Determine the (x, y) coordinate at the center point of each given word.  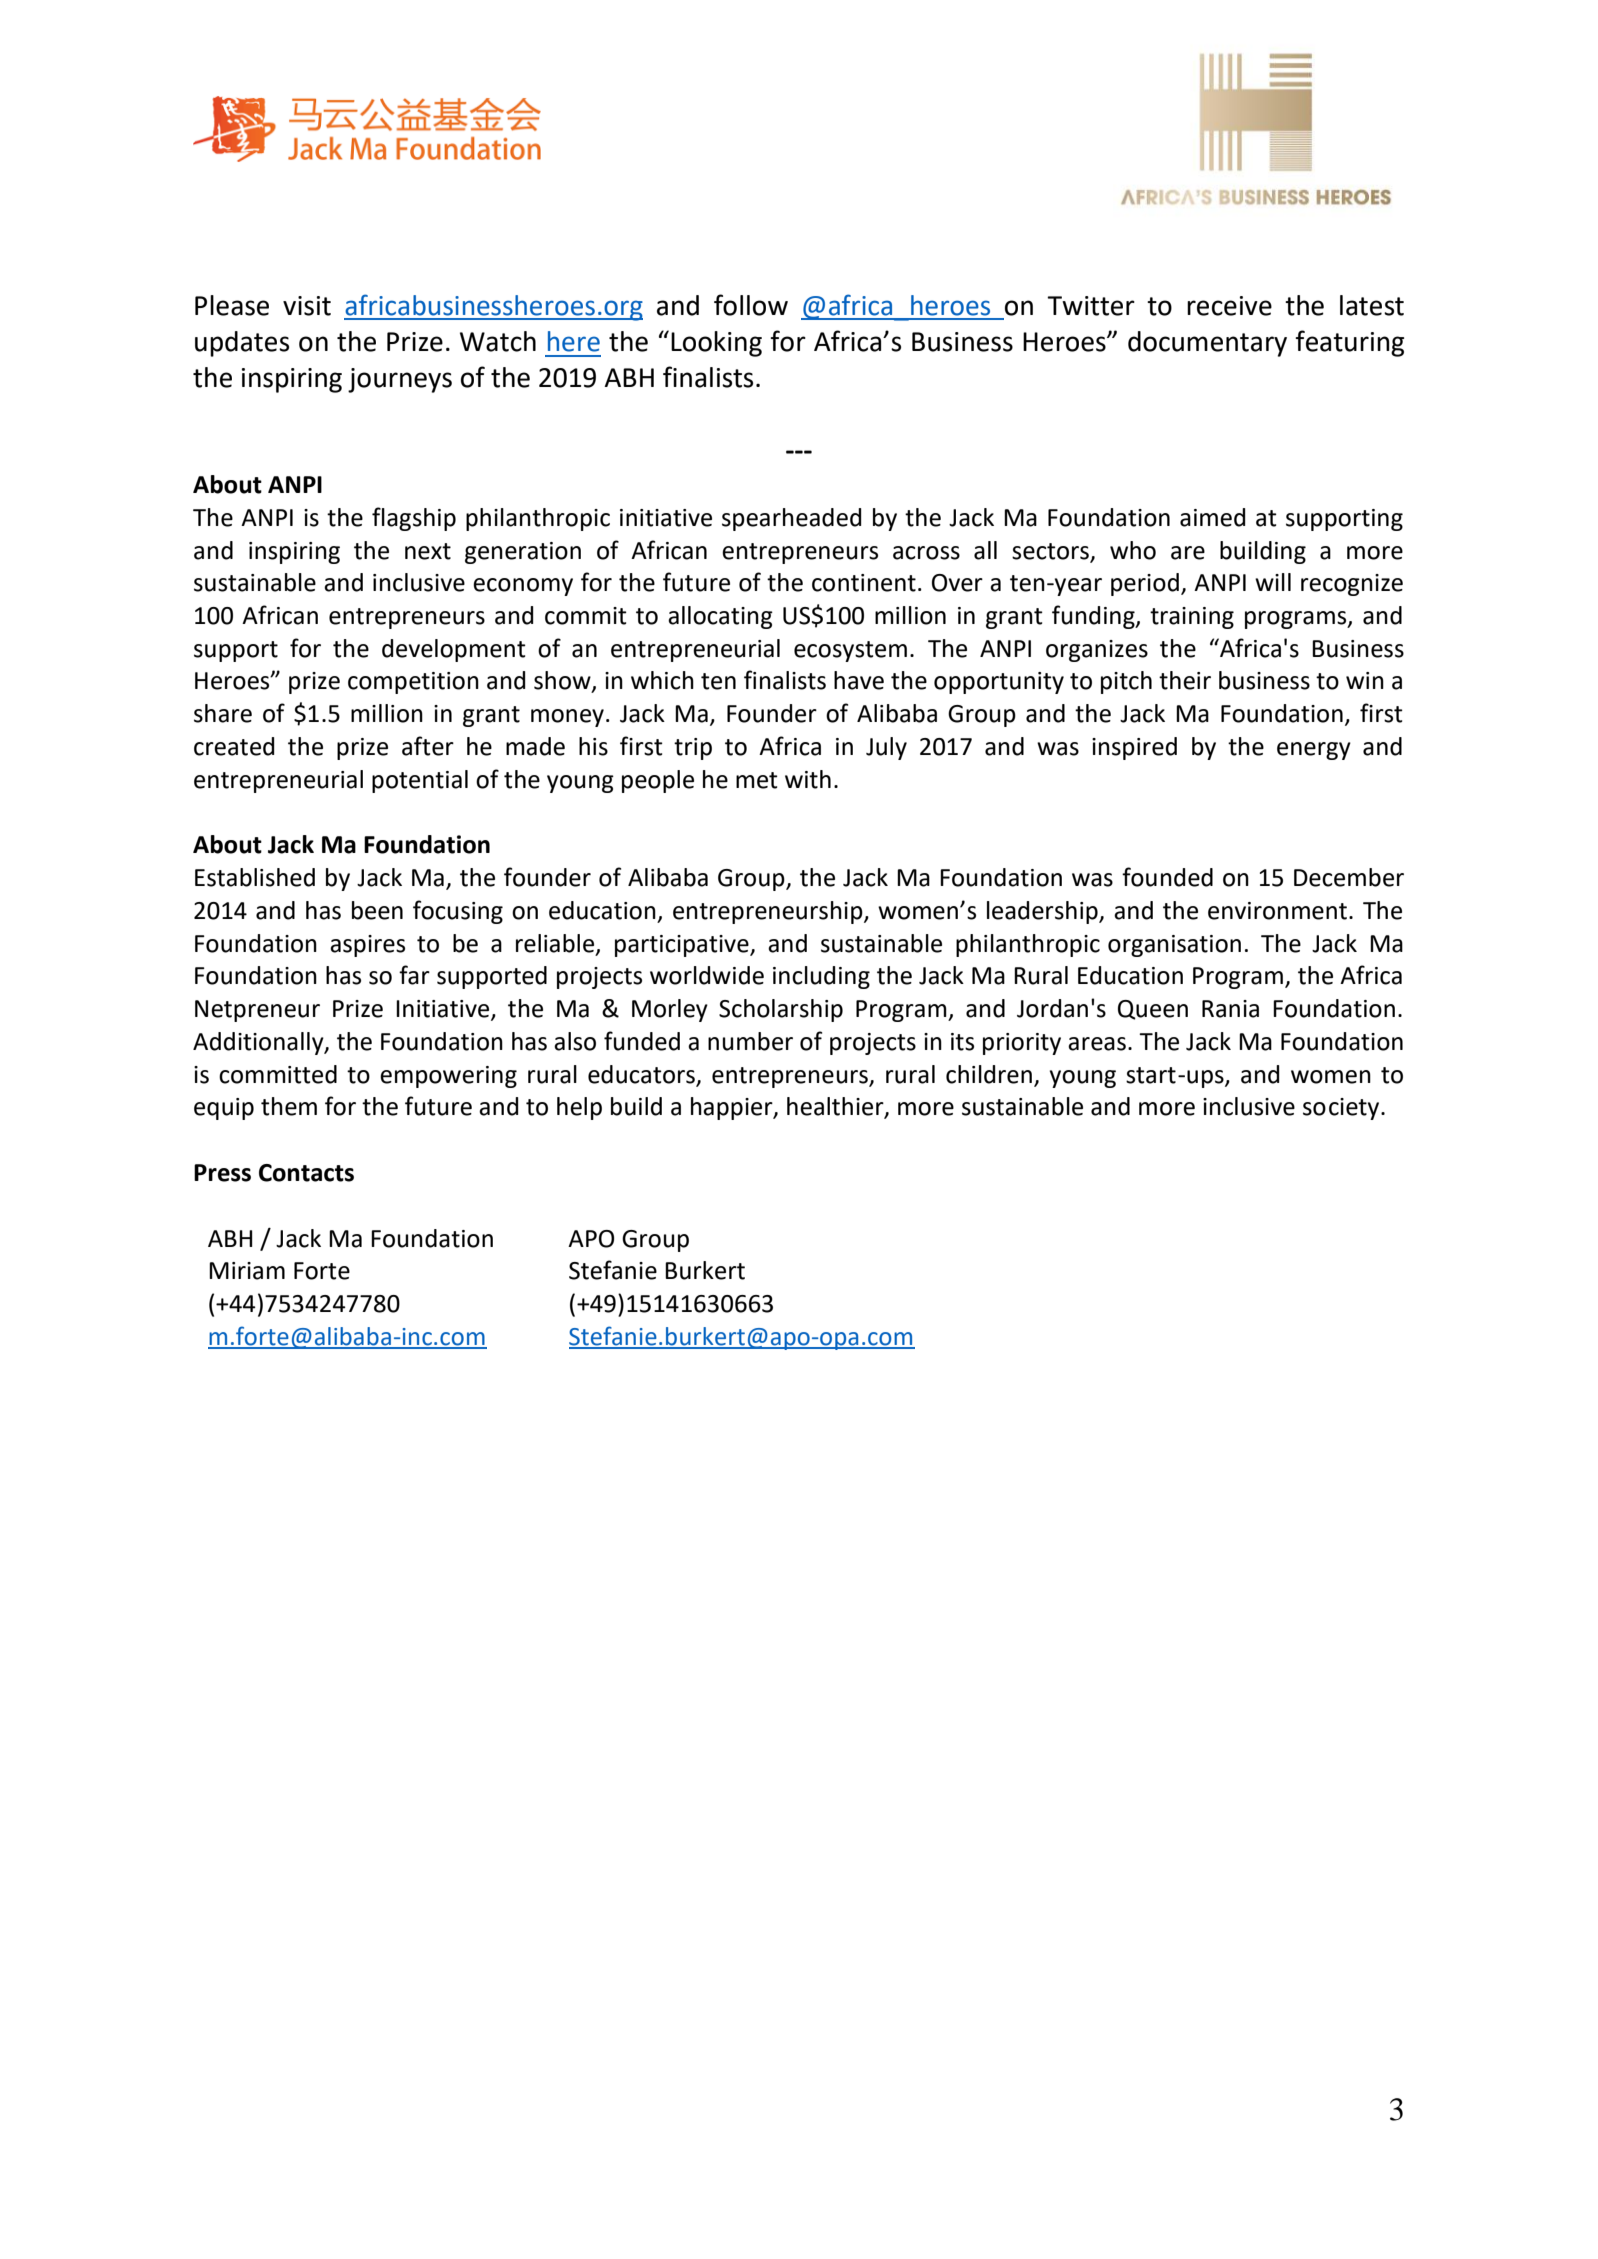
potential (420, 781)
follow (751, 305)
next (428, 551)
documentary (1207, 344)
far (414, 975)
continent (864, 583)
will (1273, 582)
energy (1314, 751)
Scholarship (781, 1010)
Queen (1153, 1010)
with (808, 779)
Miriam (247, 1271)
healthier (836, 1107)
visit (307, 306)
